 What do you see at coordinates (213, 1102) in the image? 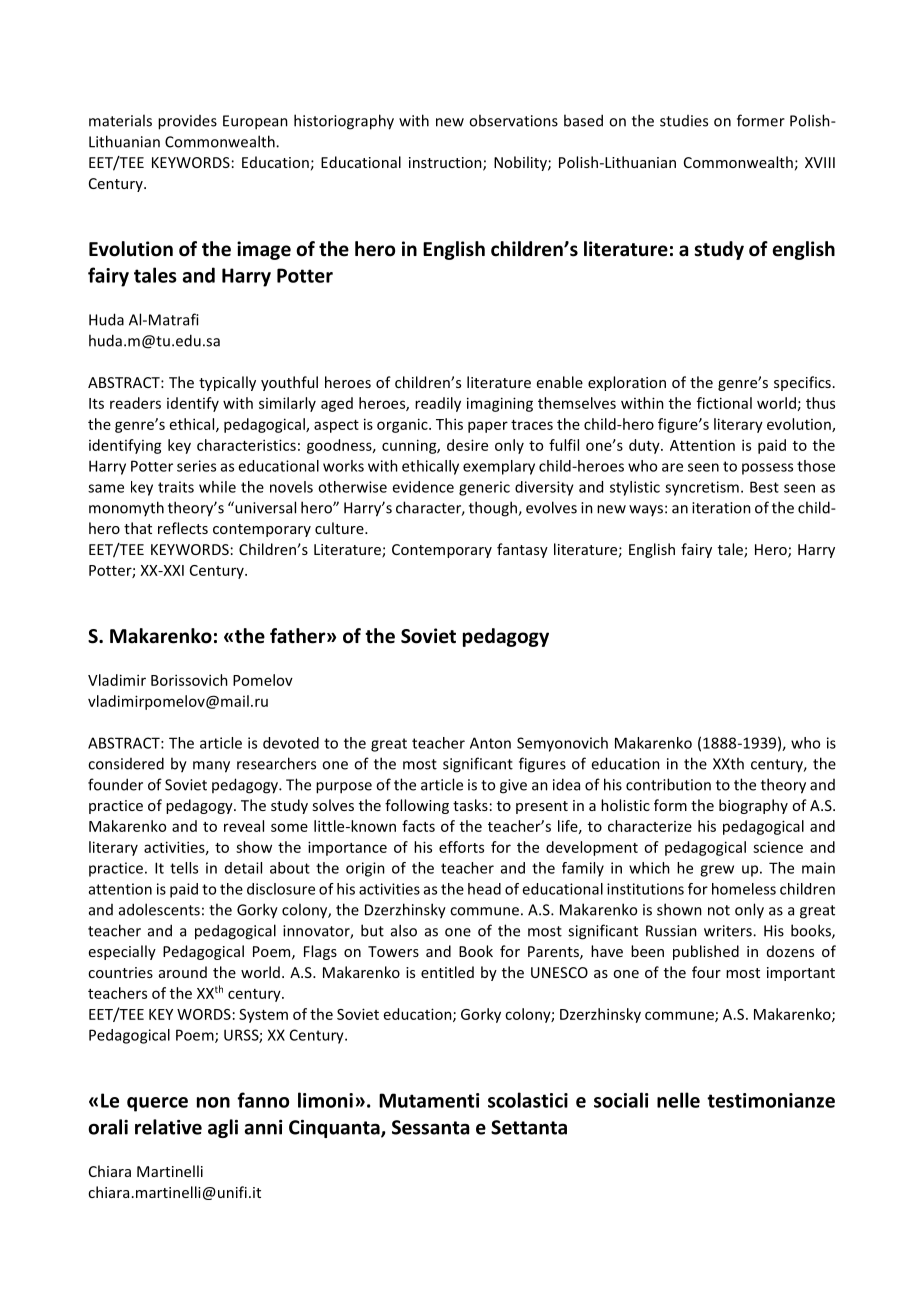
I see `non` at bounding box center [213, 1102].
